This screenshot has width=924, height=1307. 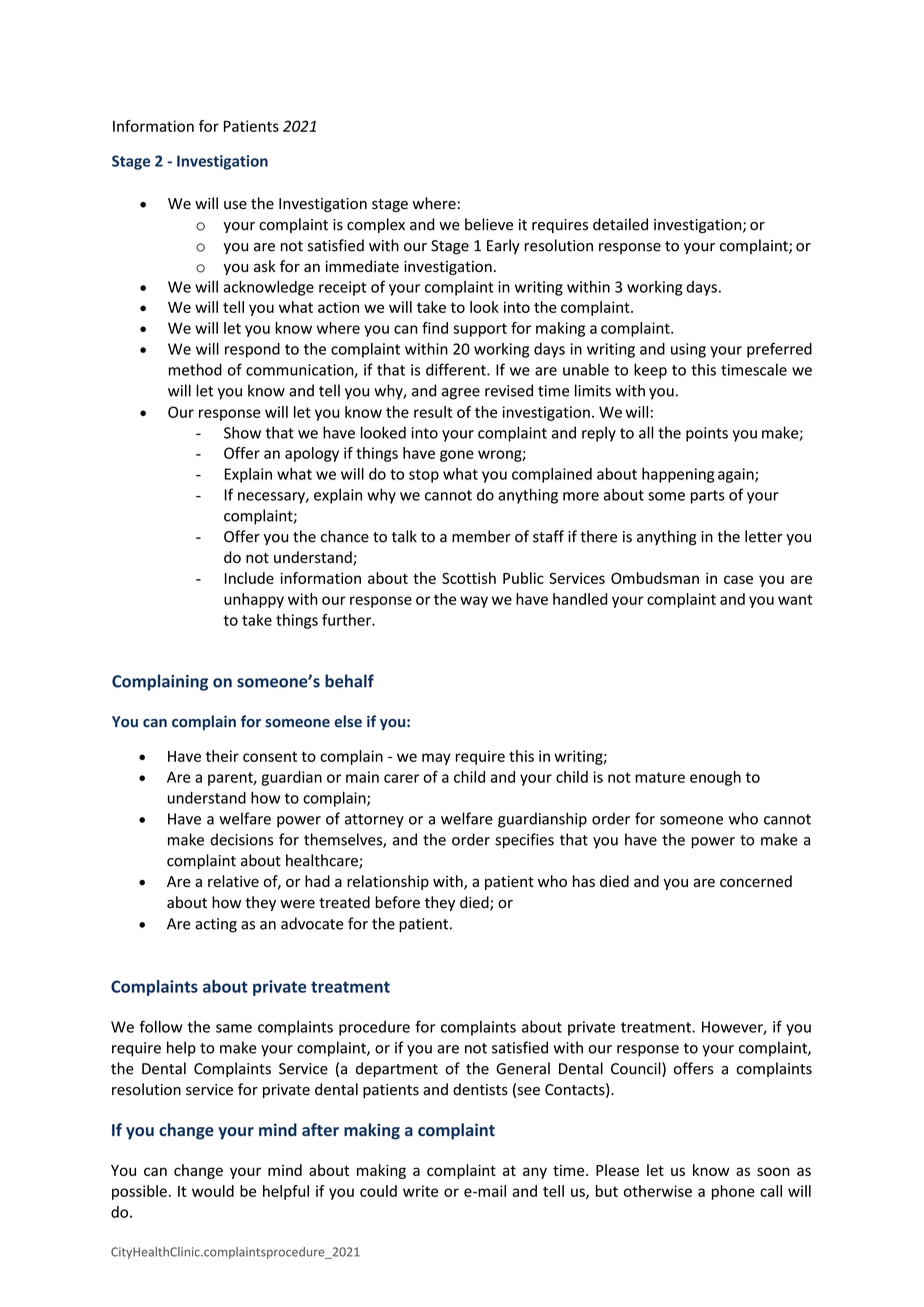 I want to click on decisions, so click(x=241, y=839).
